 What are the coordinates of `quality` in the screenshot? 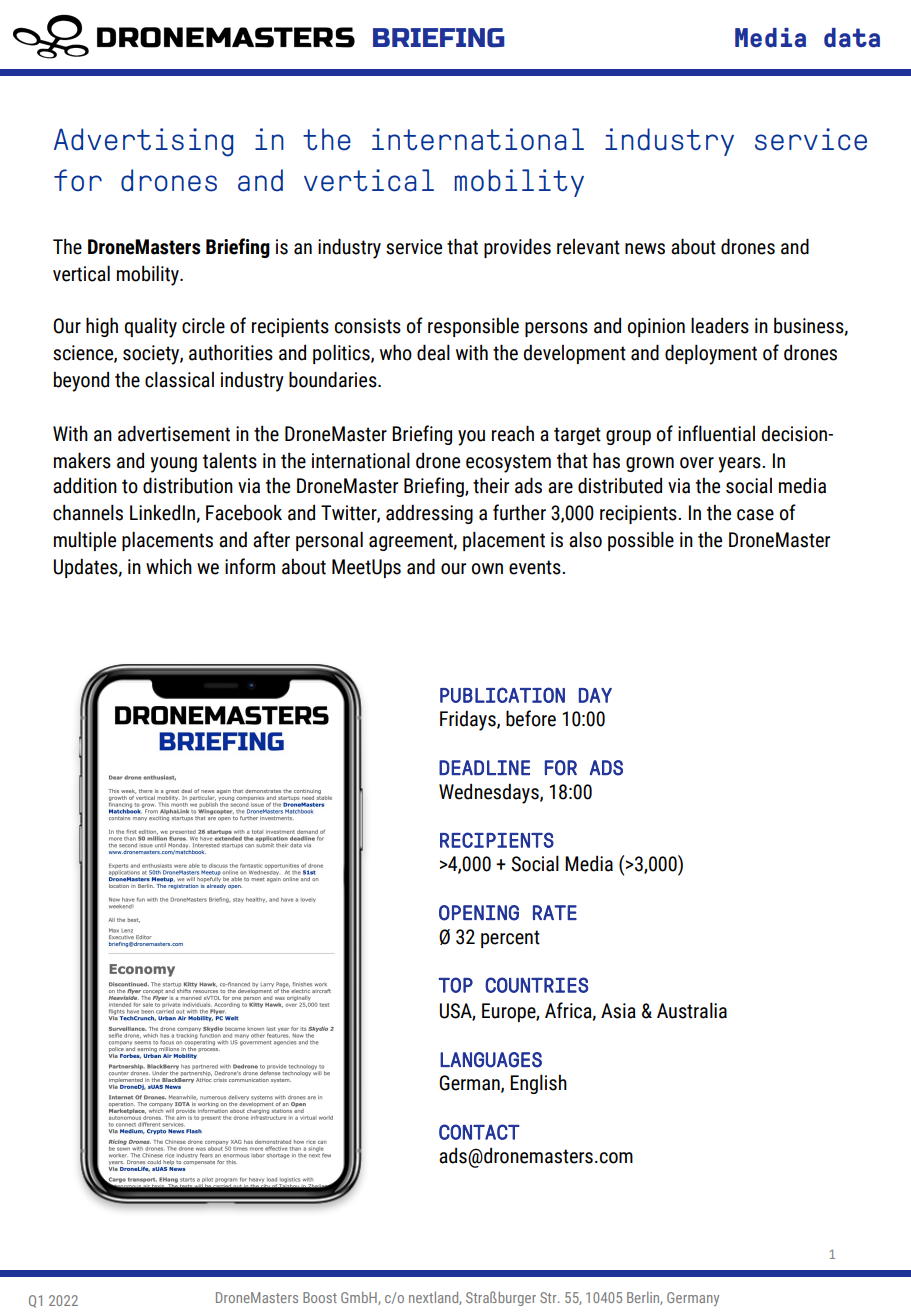 It's located at (151, 327).
